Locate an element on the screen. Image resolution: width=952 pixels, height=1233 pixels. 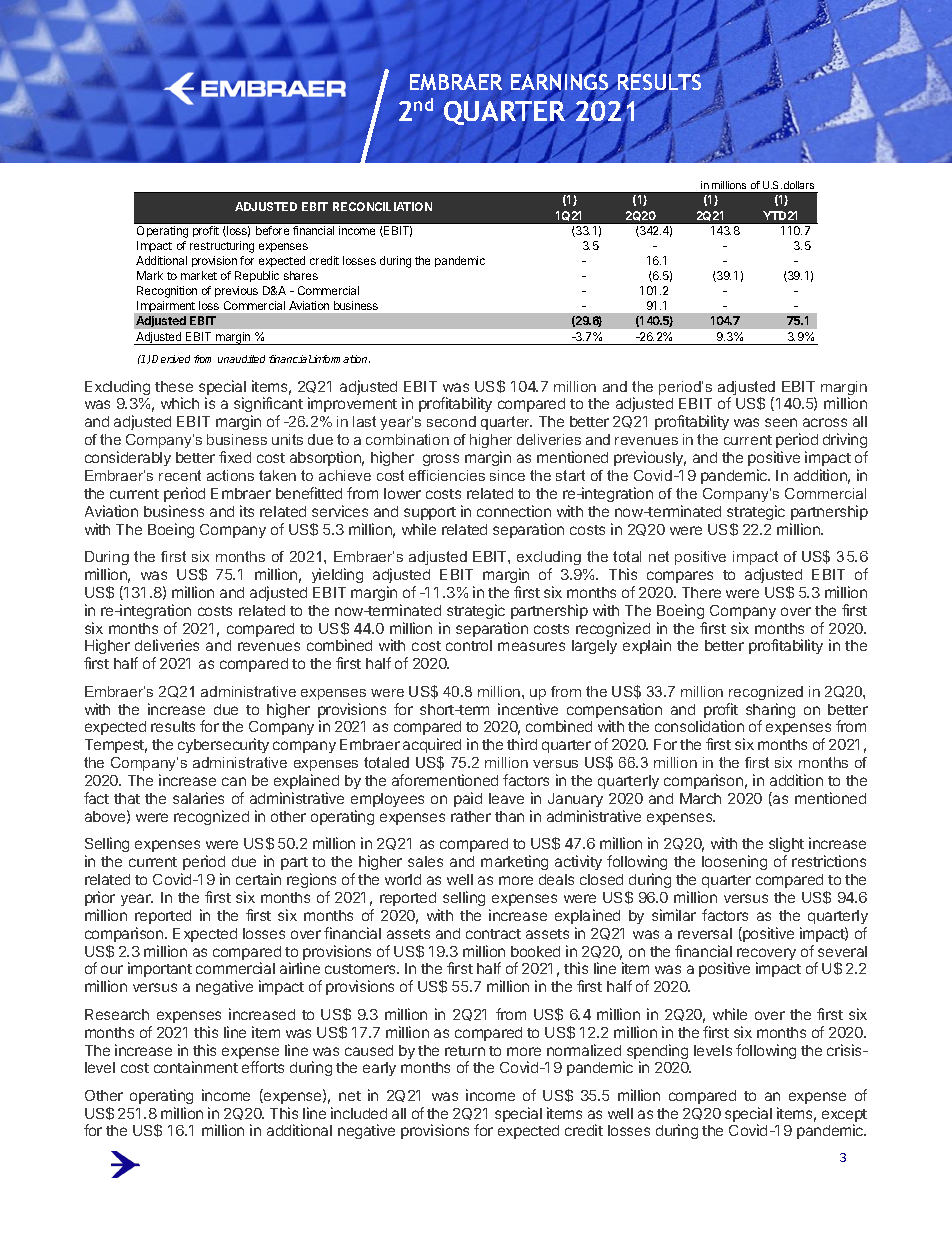
acquired is located at coordinates (432, 747).
